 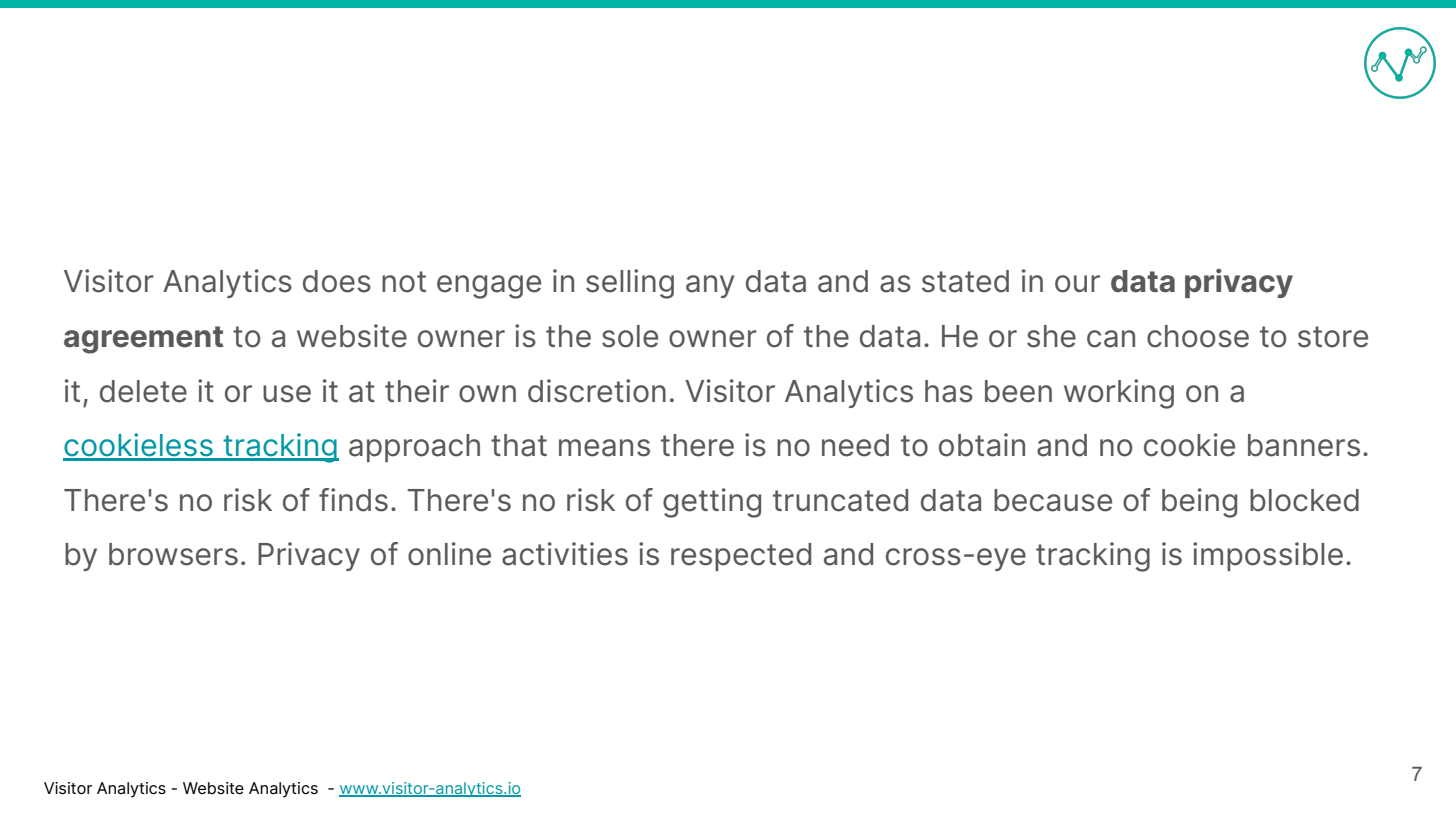 What do you see at coordinates (741, 557) in the document?
I see `respected` at bounding box center [741, 557].
